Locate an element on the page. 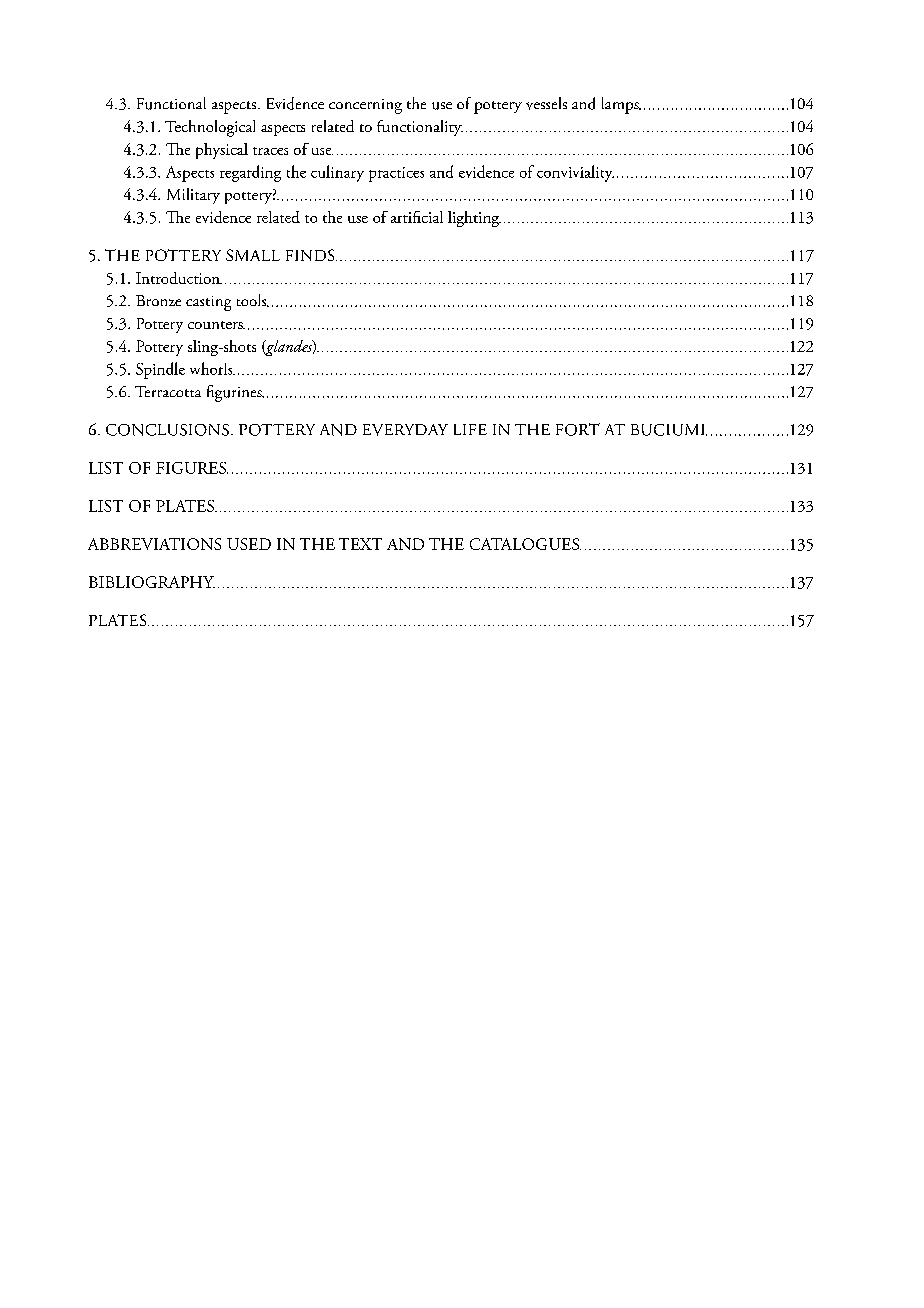 Image resolution: width=924 pixels, height=1308 pixels. counters is located at coordinates (216, 325).
